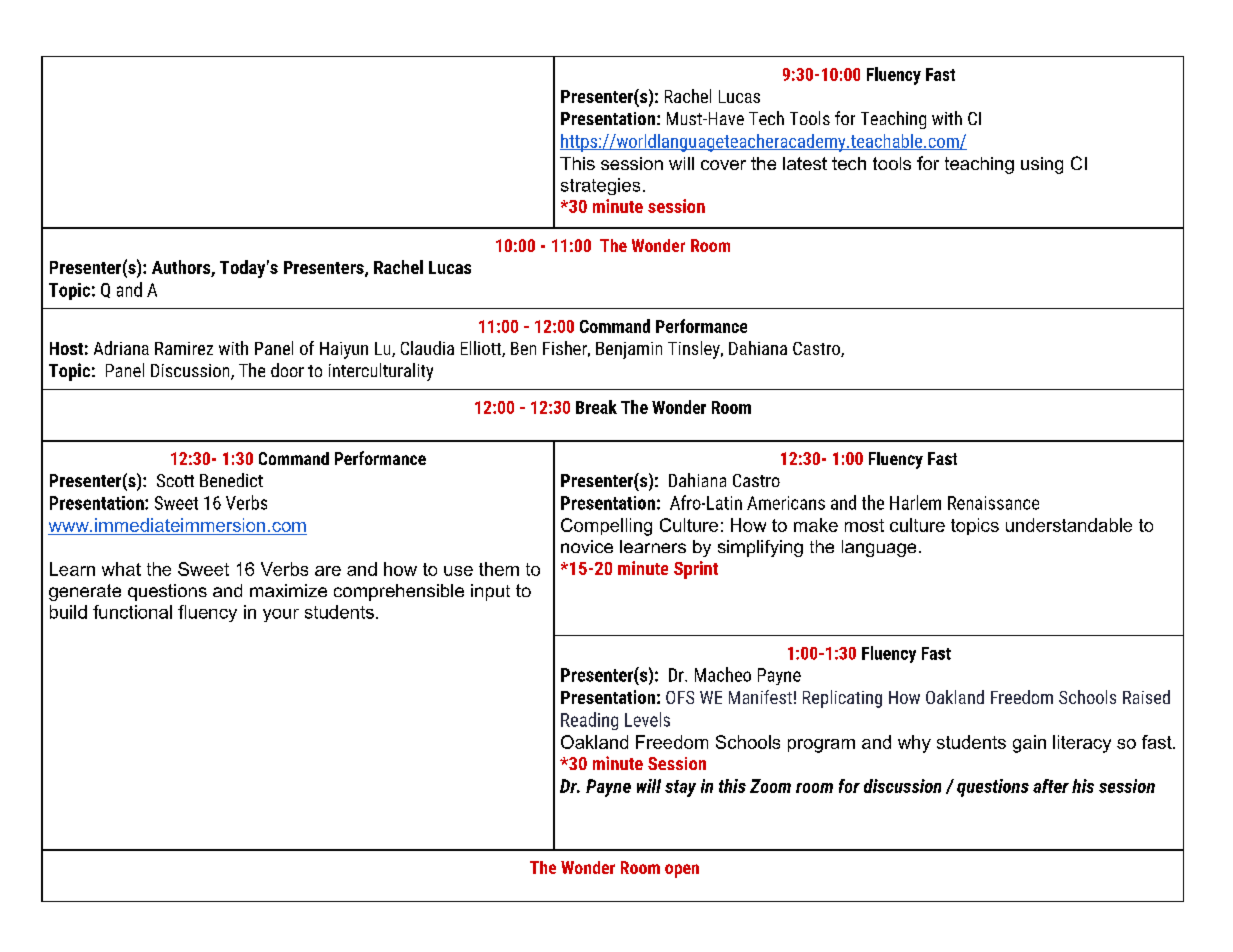 The width and height of the screenshot is (1233, 952). I want to click on Ramirez, so click(184, 348).
